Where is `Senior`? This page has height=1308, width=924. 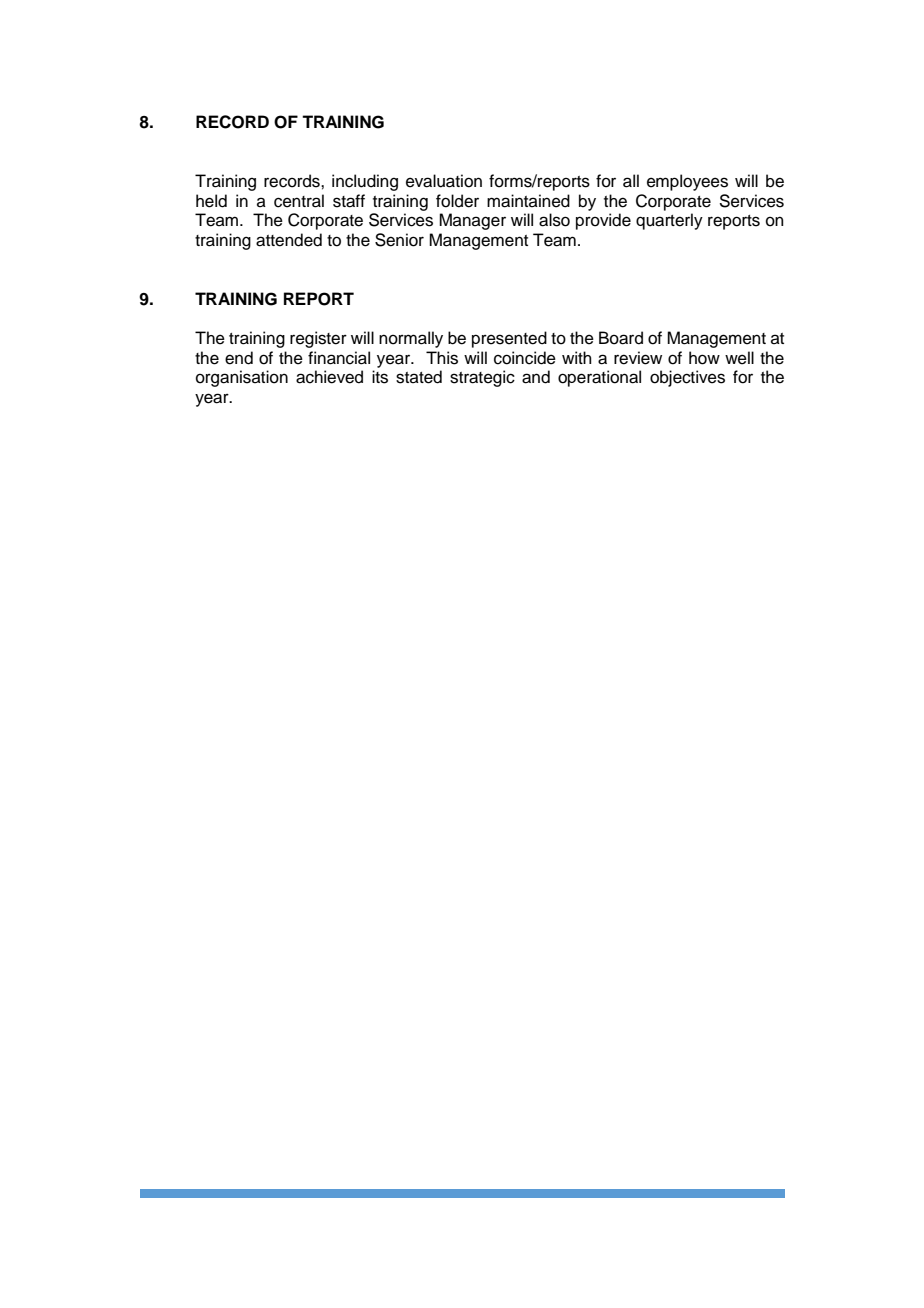 Senior is located at coordinates (399, 240).
